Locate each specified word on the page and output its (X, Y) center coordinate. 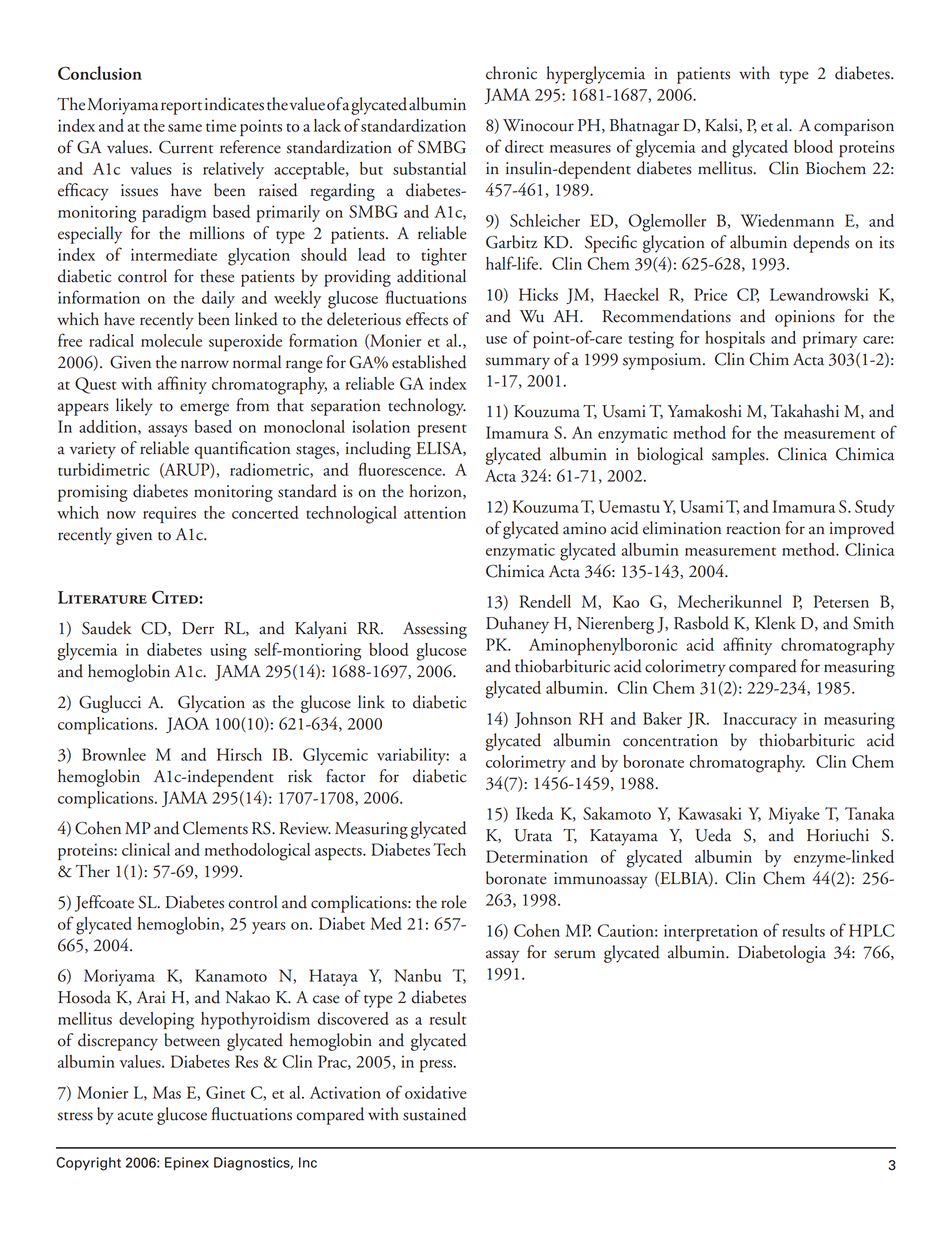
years (269, 928)
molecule (171, 340)
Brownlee (114, 754)
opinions (805, 318)
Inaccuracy (760, 720)
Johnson (543, 720)
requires (169, 514)
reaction (753, 528)
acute (135, 1116)
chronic (511, 73)
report (181, 108)
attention (435, 512)
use (496, 340)
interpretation (711, 932)
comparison (854, 127)
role (454, 902)
